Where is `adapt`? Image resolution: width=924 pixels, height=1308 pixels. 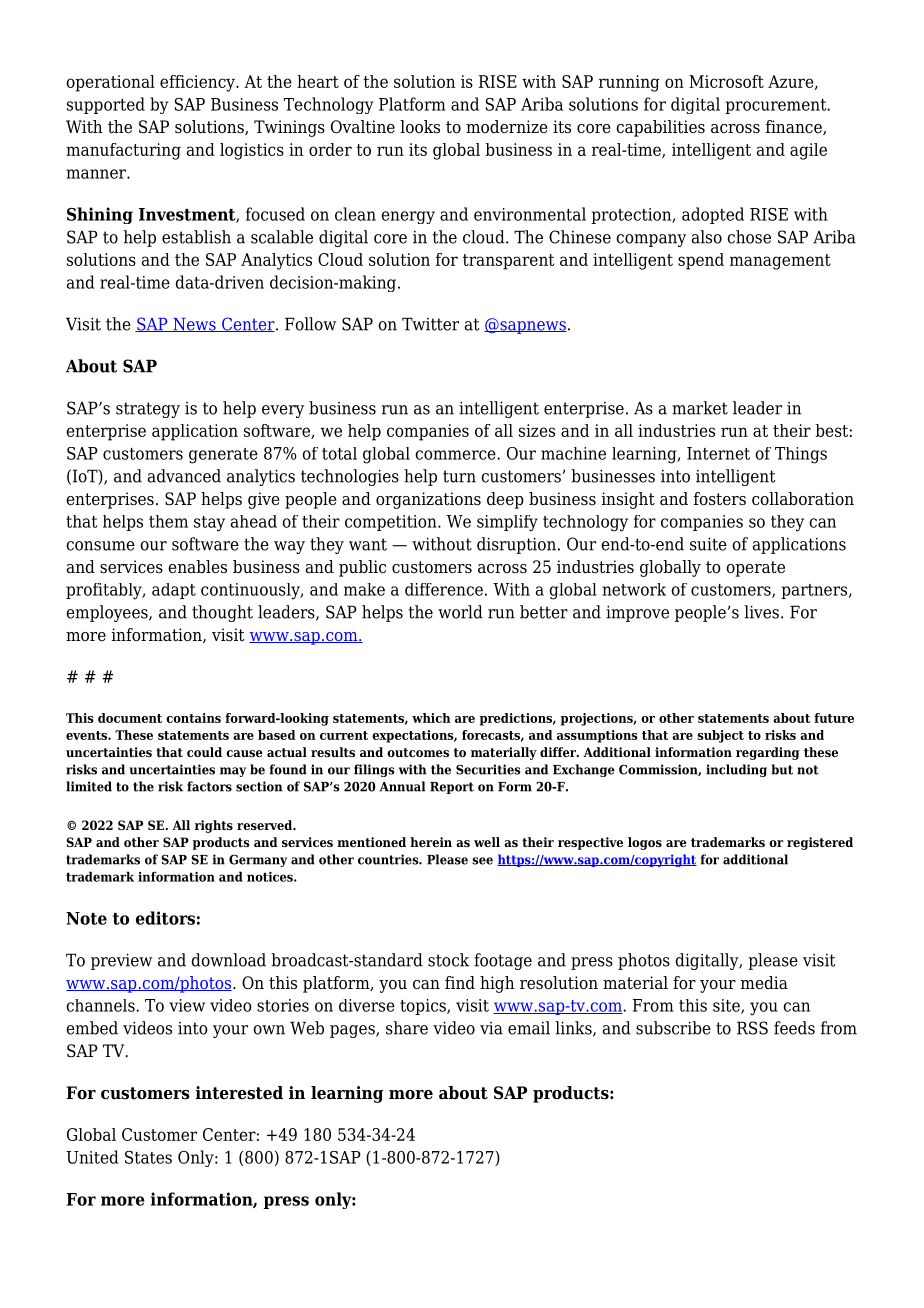
adapt is located at coordinates (174, 591).
